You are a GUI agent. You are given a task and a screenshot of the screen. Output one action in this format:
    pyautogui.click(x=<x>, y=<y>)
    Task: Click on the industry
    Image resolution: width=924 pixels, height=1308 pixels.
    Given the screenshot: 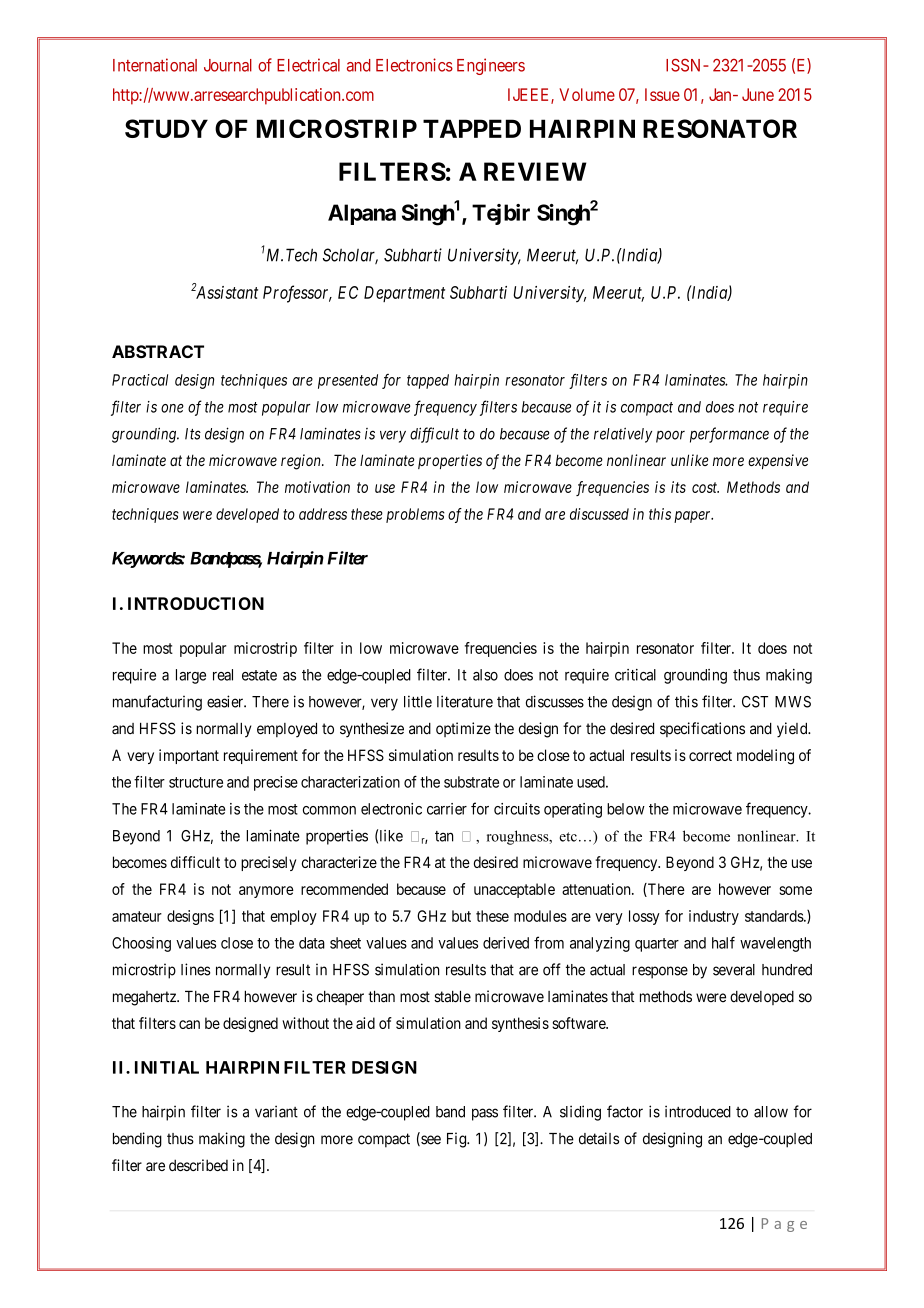 What is the action you would take?
    pyautogui.click(x=714, y=917)
